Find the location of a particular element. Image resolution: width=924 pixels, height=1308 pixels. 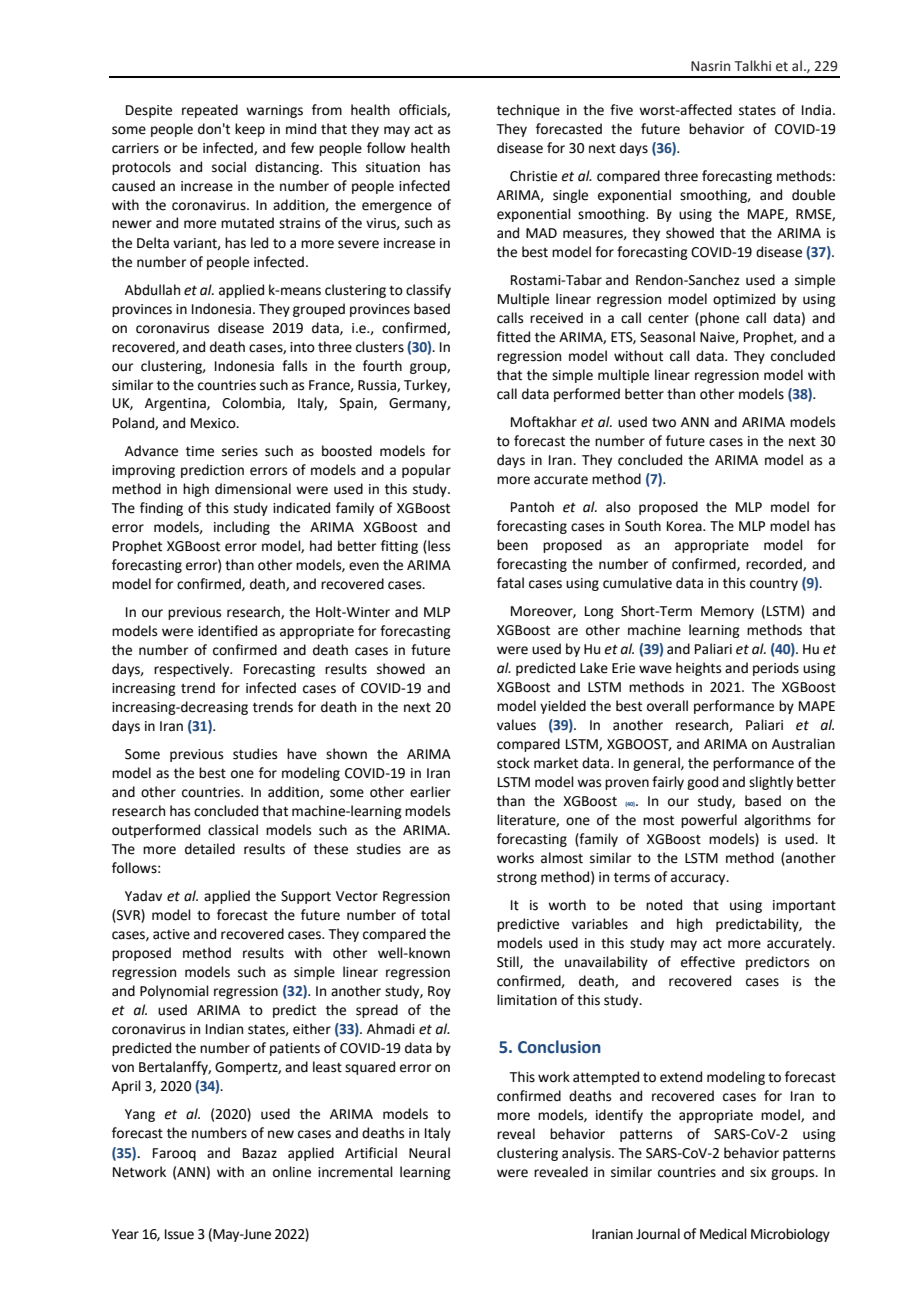

effective is located at coordinates (708, 962).
